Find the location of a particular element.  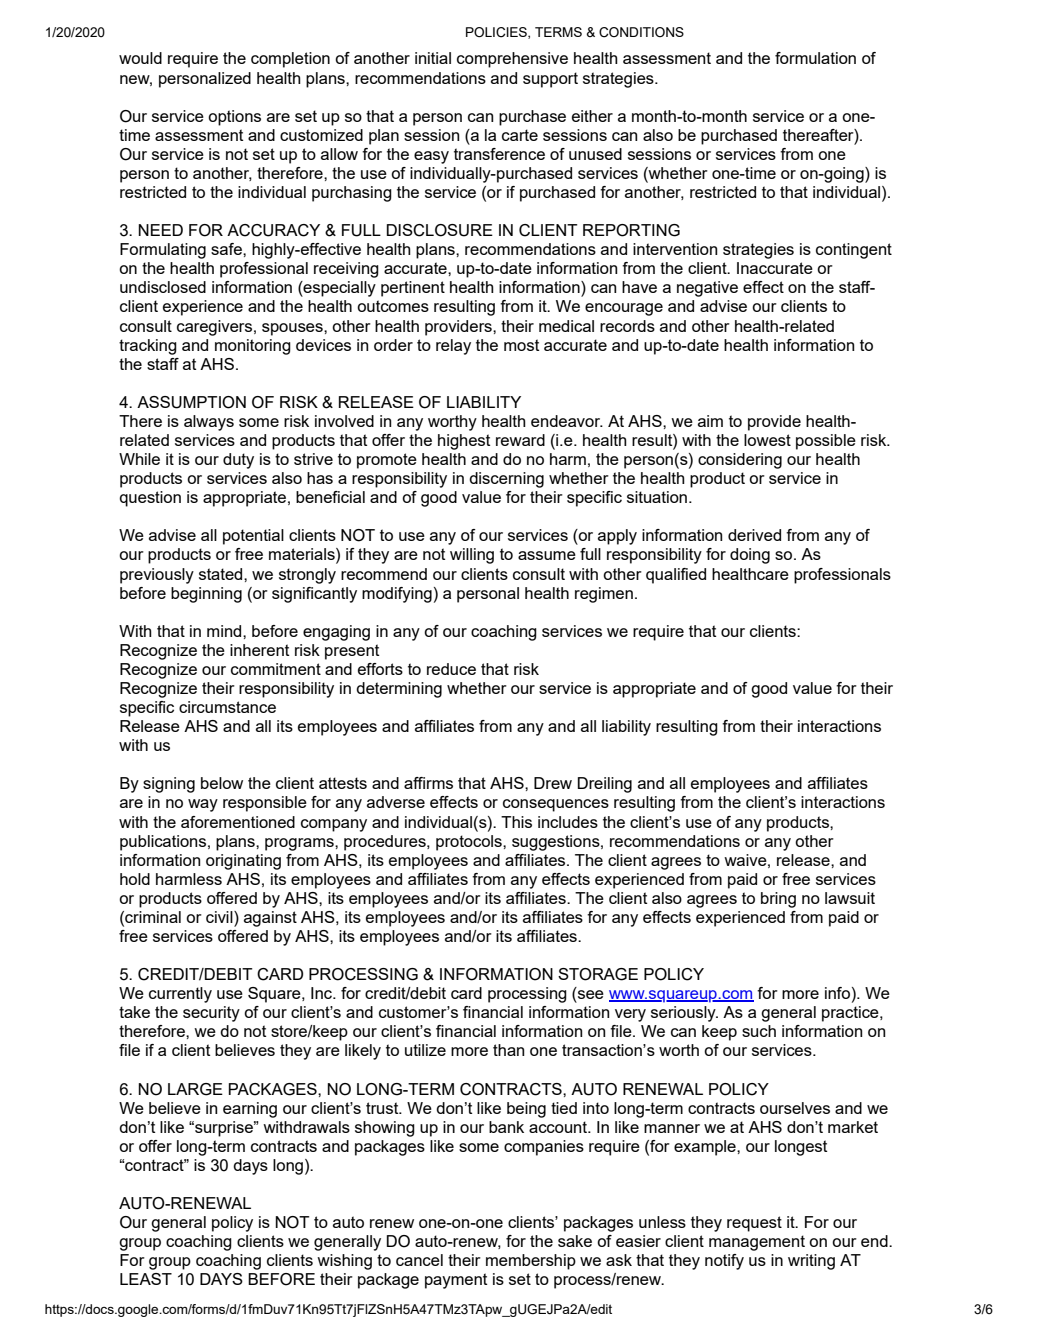

discerning is located at coordinates (506, 480).
